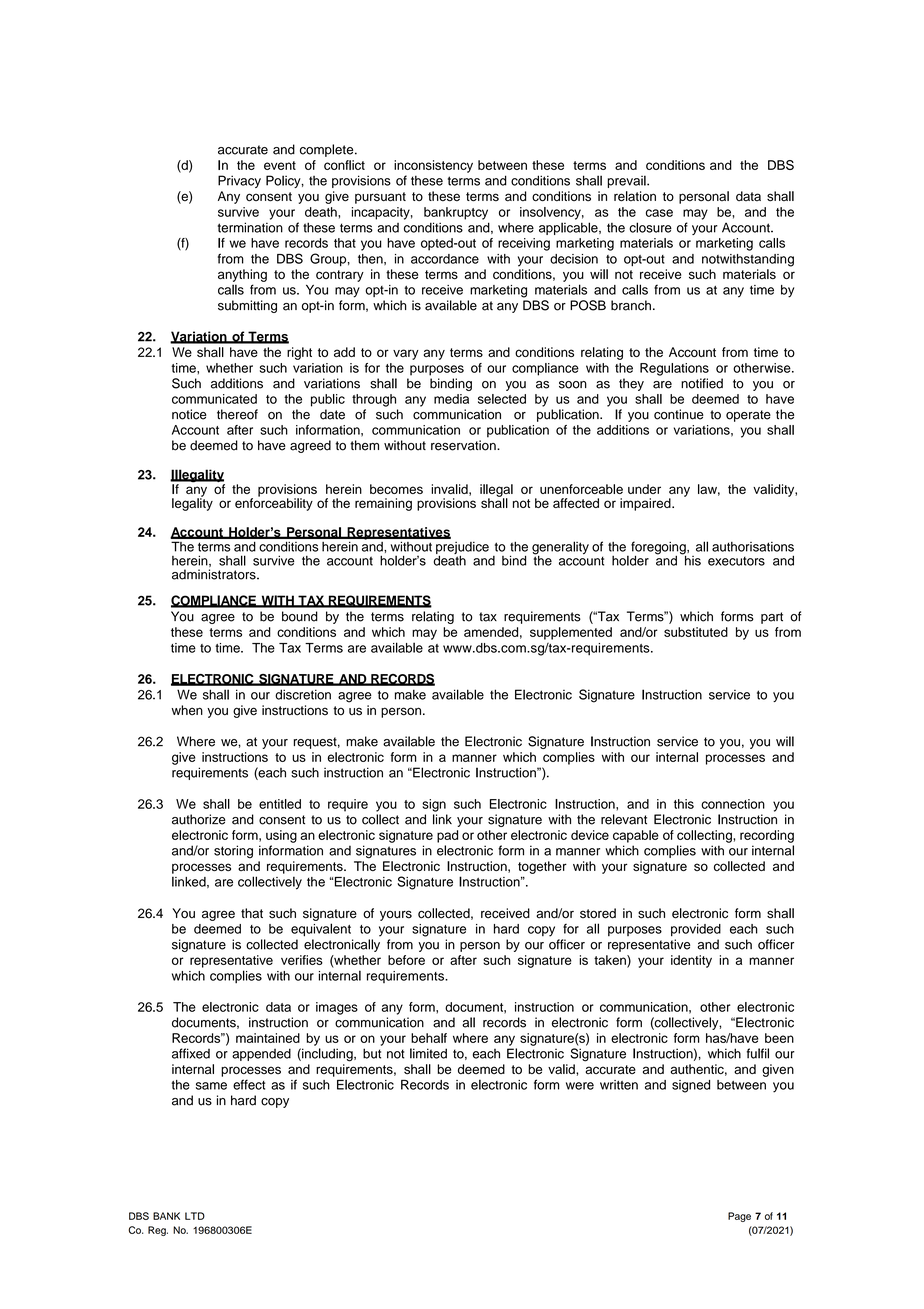  I want to click on LTD, so click(195, 1216).
